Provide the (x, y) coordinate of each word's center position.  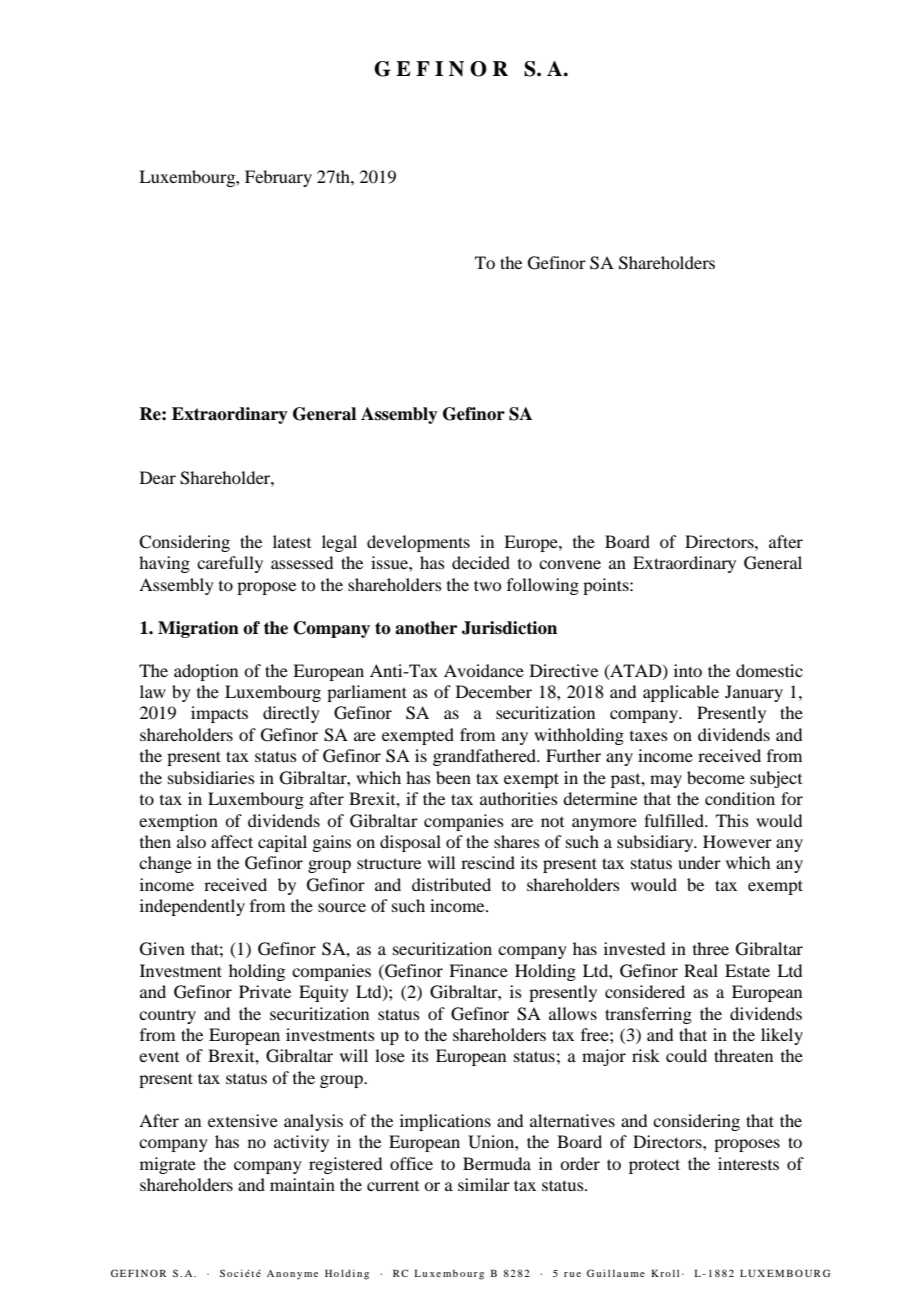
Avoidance (484, 670)
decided (481, 562)
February (278, 178)
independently (192, 907)
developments (418, 543)
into (688, 670)
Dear (158, 477)
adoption (206, 672)
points (607, 586)
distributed (451, 884)
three (711, 948)
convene (570, 564)
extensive (243, 1120)
